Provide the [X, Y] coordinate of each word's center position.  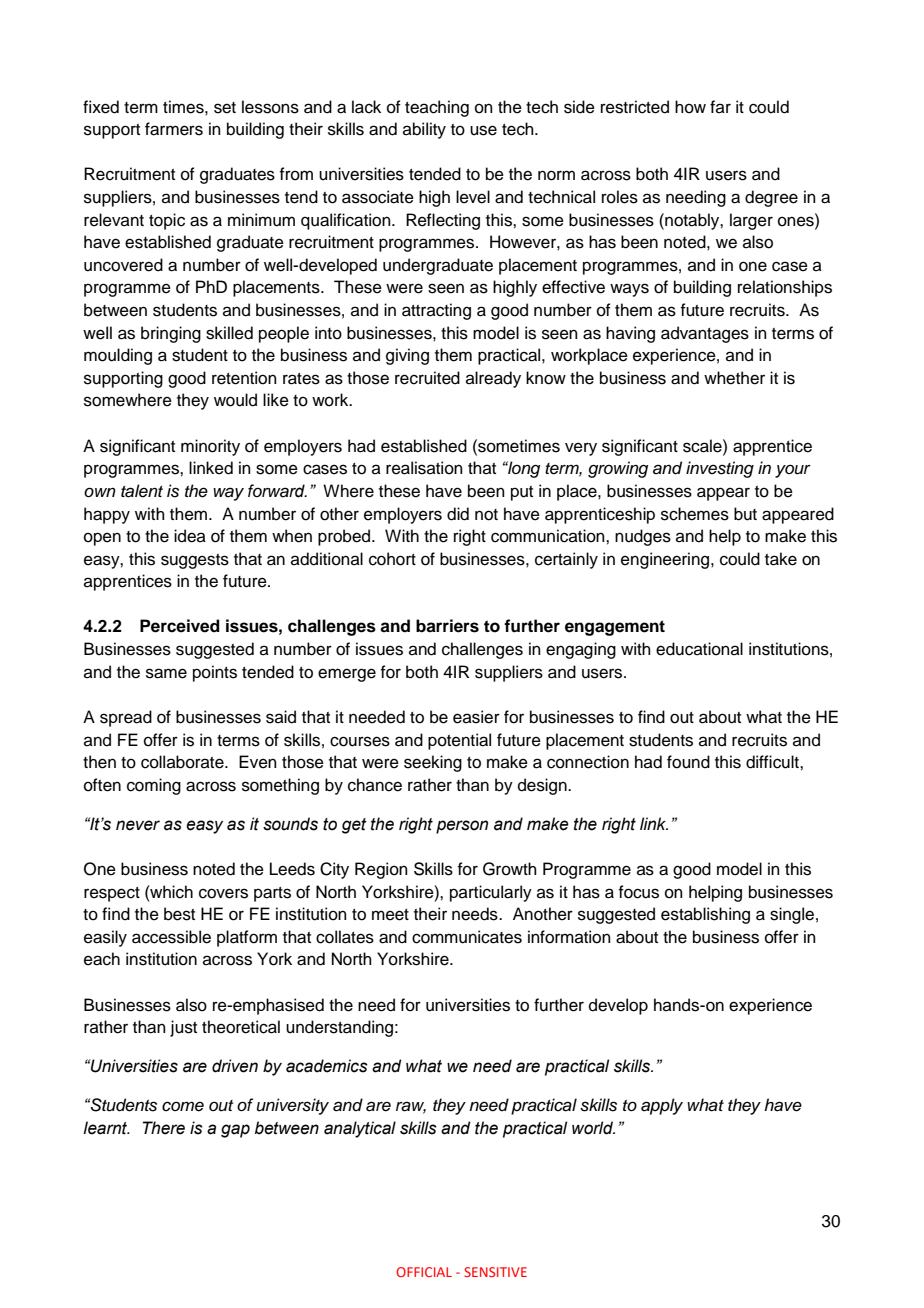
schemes [695, 514]
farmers [174, 129]
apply [662, 1106]
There [164, 1128]
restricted [635, 107]
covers [223, 893]
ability [424, 130]
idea [190, 536]
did [458, 514]
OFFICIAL [424, 1272]
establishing [705, 915]
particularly [491, 893]
